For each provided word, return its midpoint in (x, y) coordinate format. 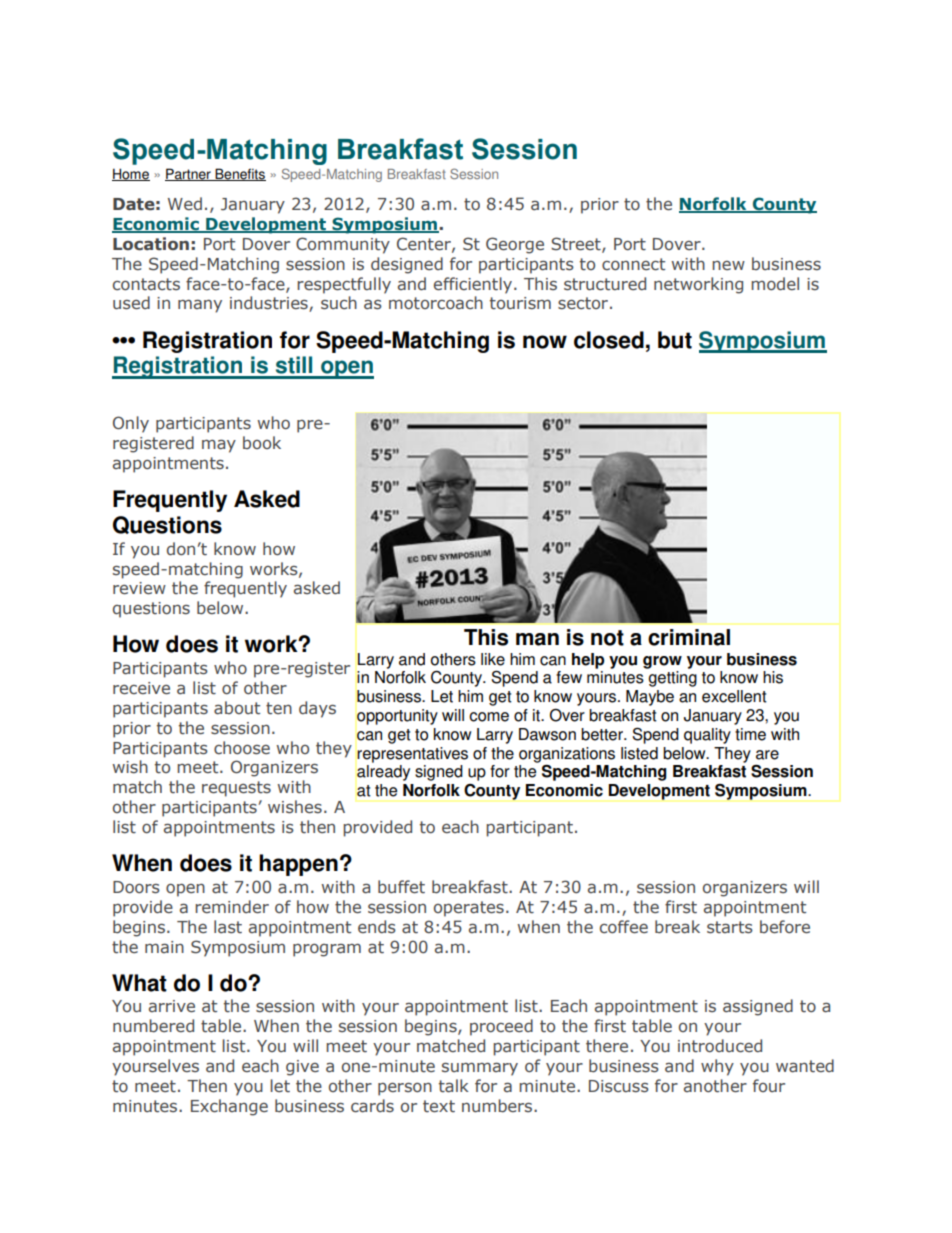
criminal (689, 637)
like (493, 659)
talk (454, 1085)
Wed (185, 203)
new (728, 265)
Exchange (229, 1107)
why (717, 1067)
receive (141, 688)
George (515, 245)
